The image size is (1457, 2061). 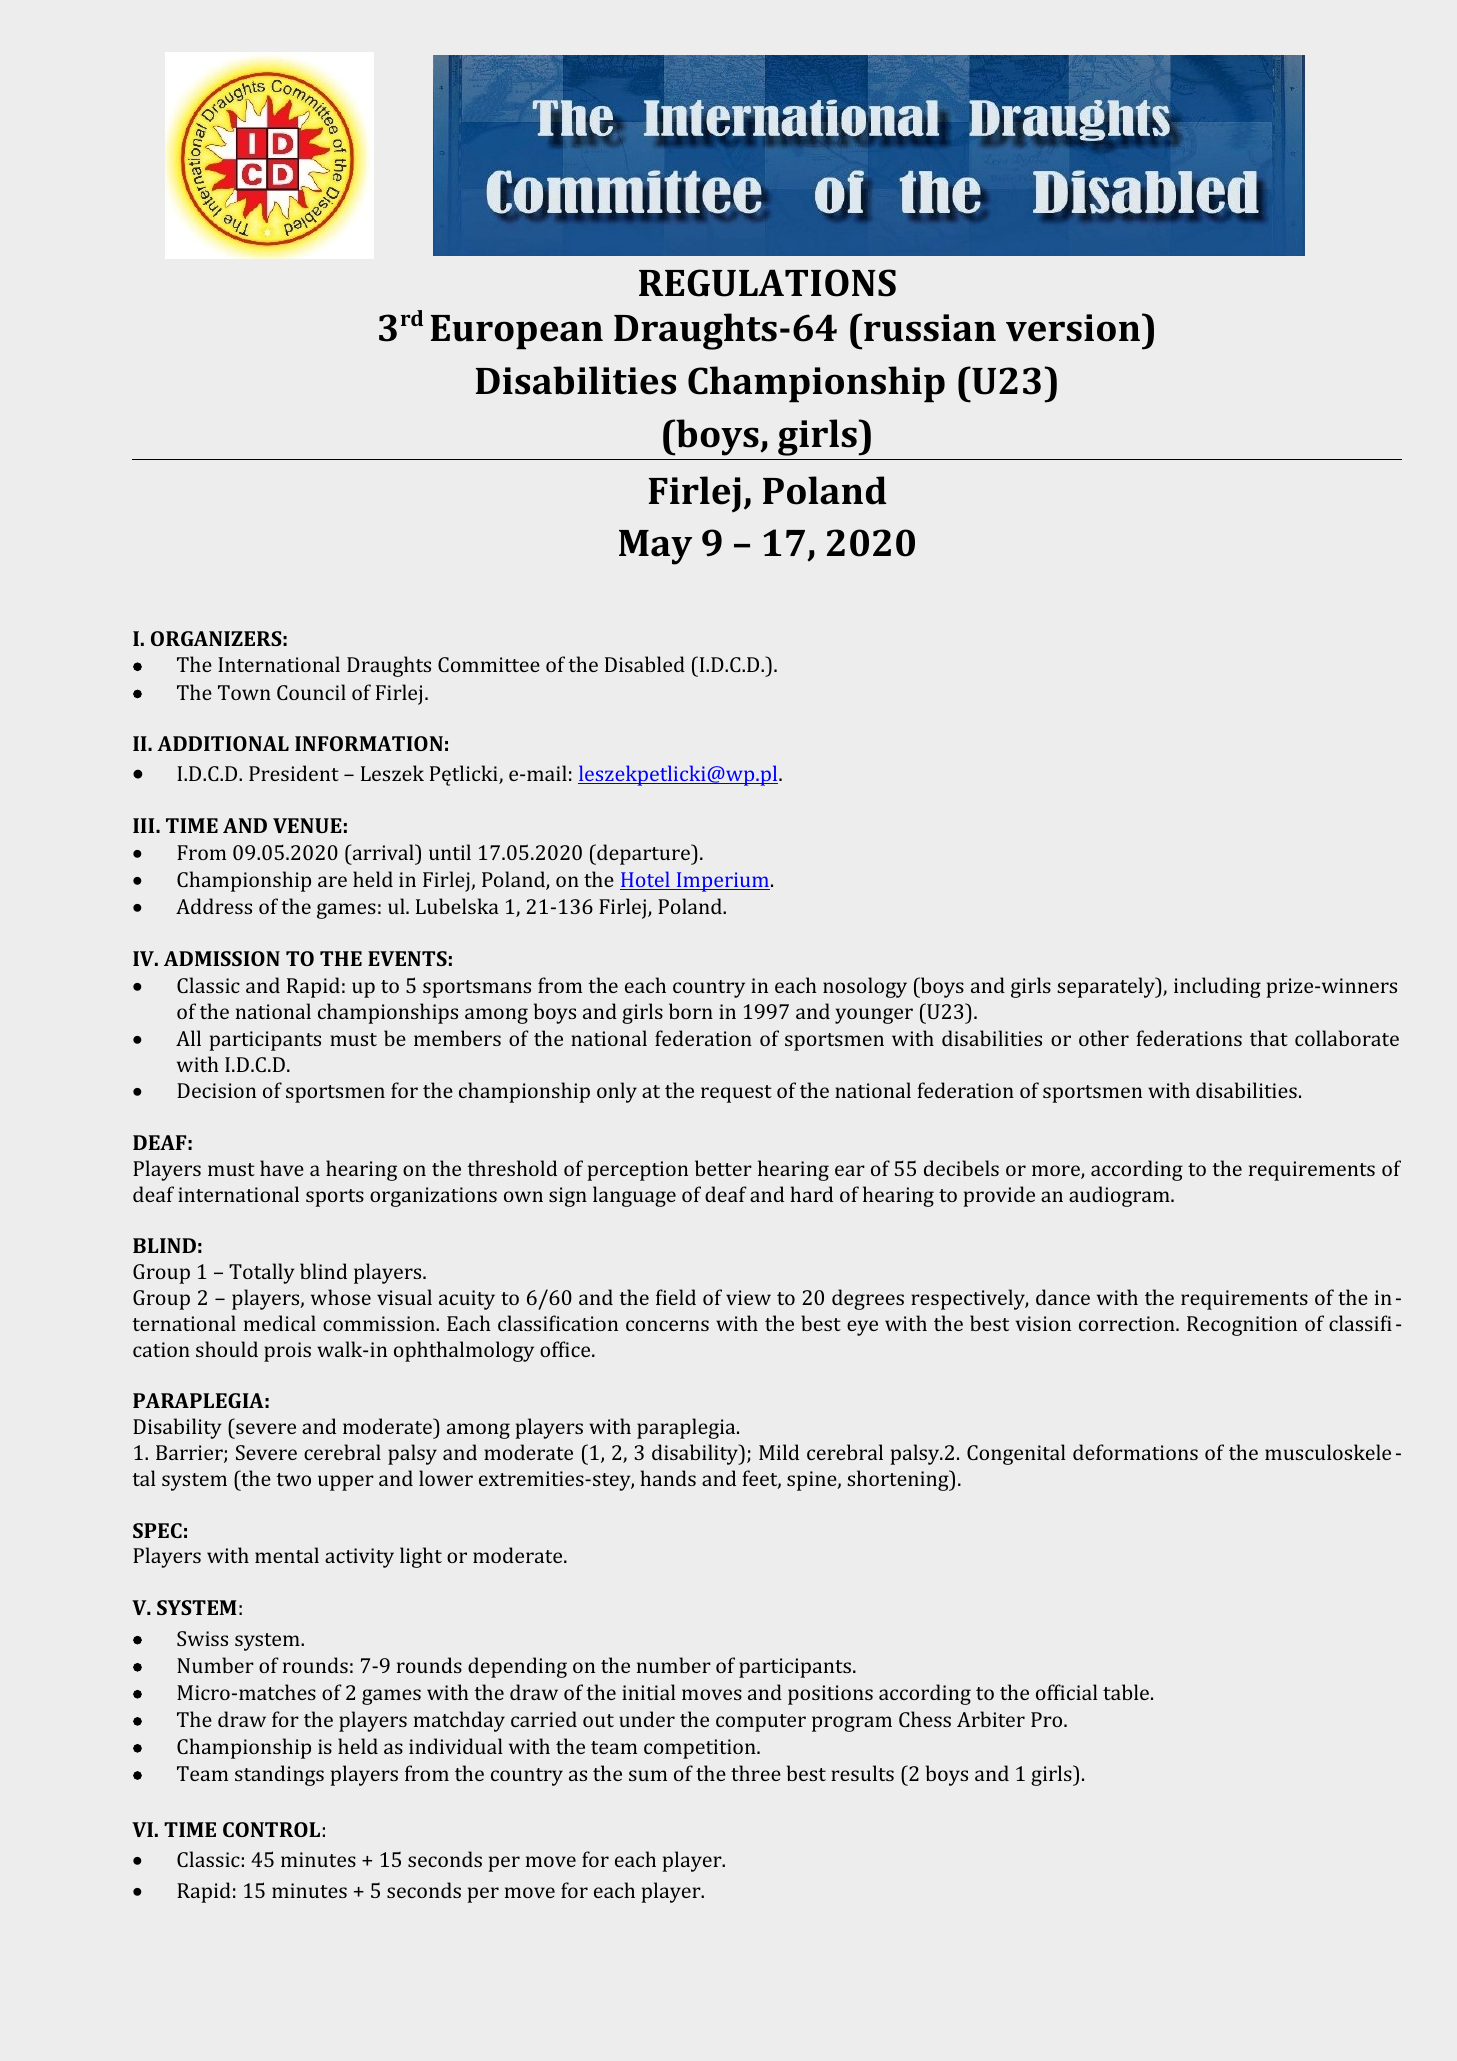 What do you see at coordinates (1217, 987) in the screenshot?
I see `including` at bounding box center [1217, 987].
